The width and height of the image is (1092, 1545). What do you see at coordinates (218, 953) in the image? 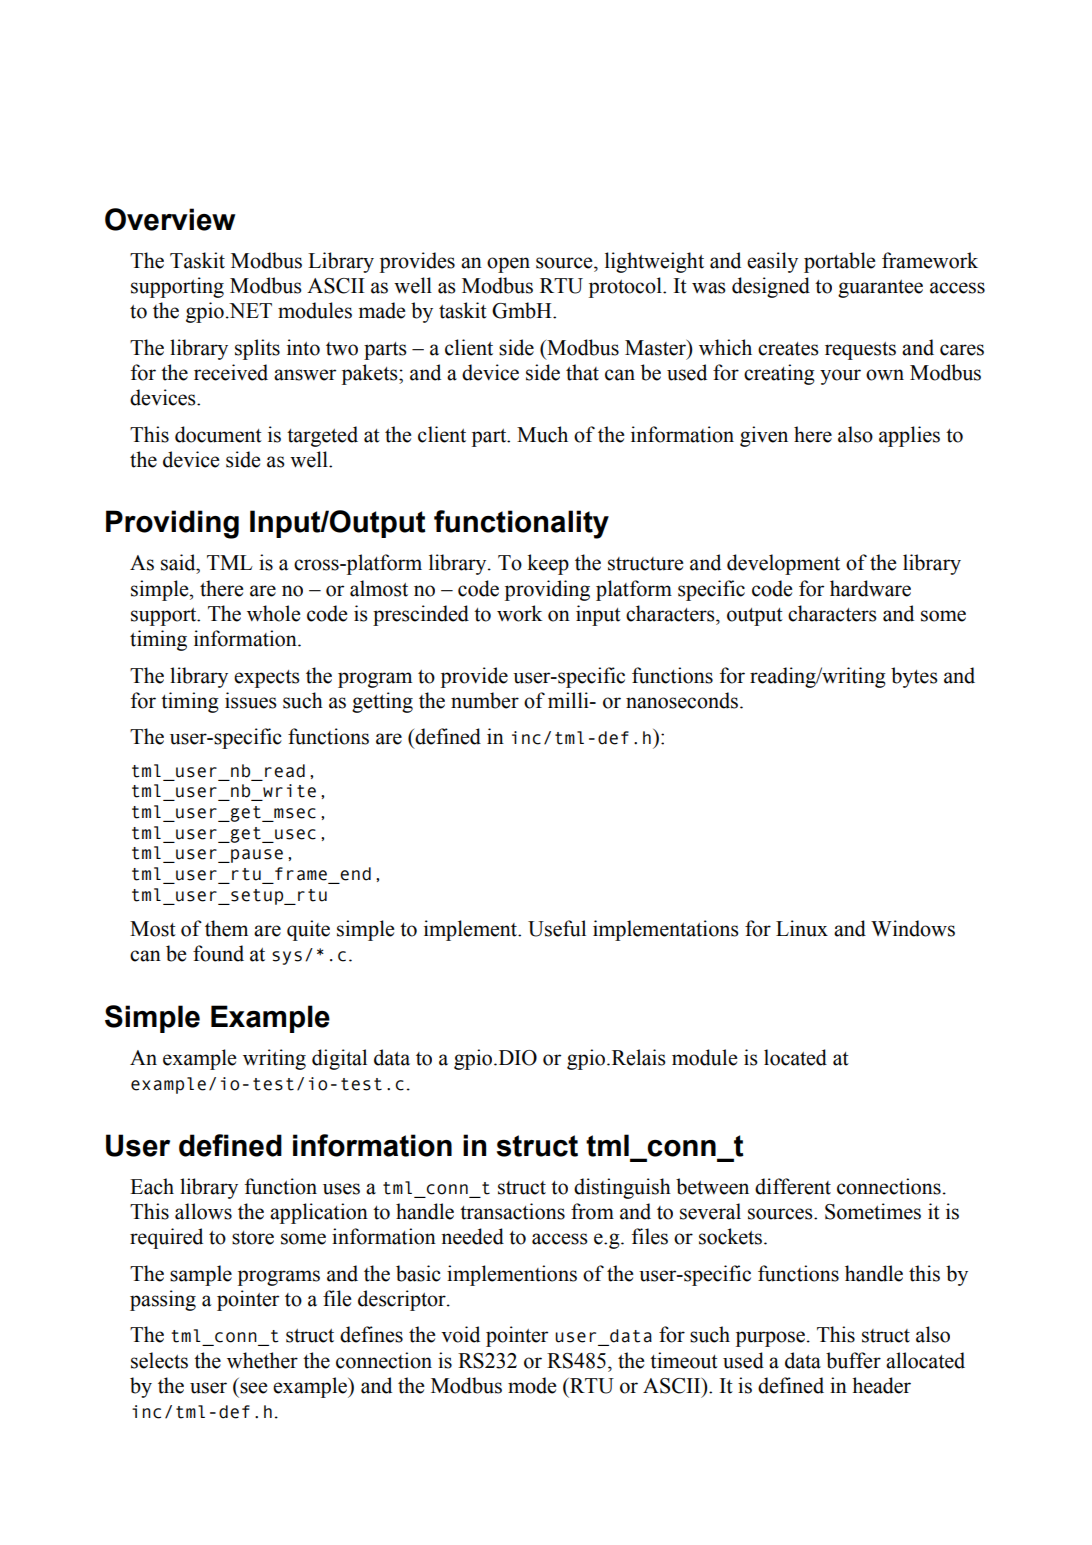
I see `found` at bounding box center [218, 953].
